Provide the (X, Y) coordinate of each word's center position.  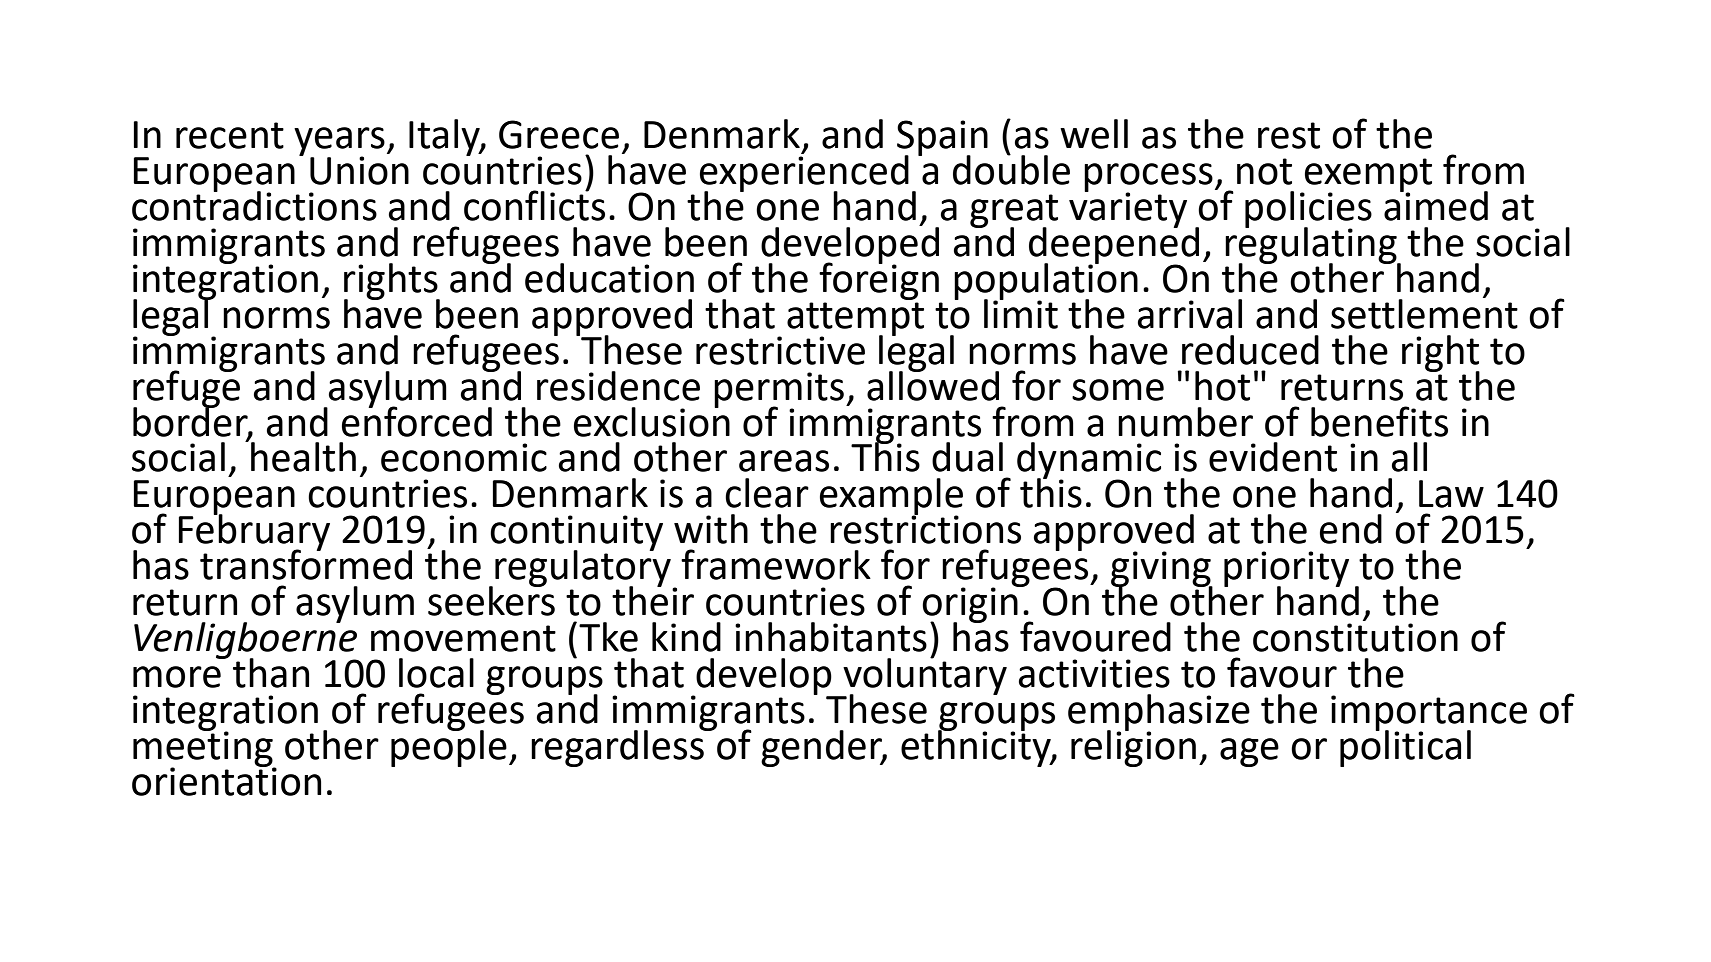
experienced (804, 173)
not (1264, 171)
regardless (618, 747)
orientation (227, 780)
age (1249, 752)
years (339, 142)
